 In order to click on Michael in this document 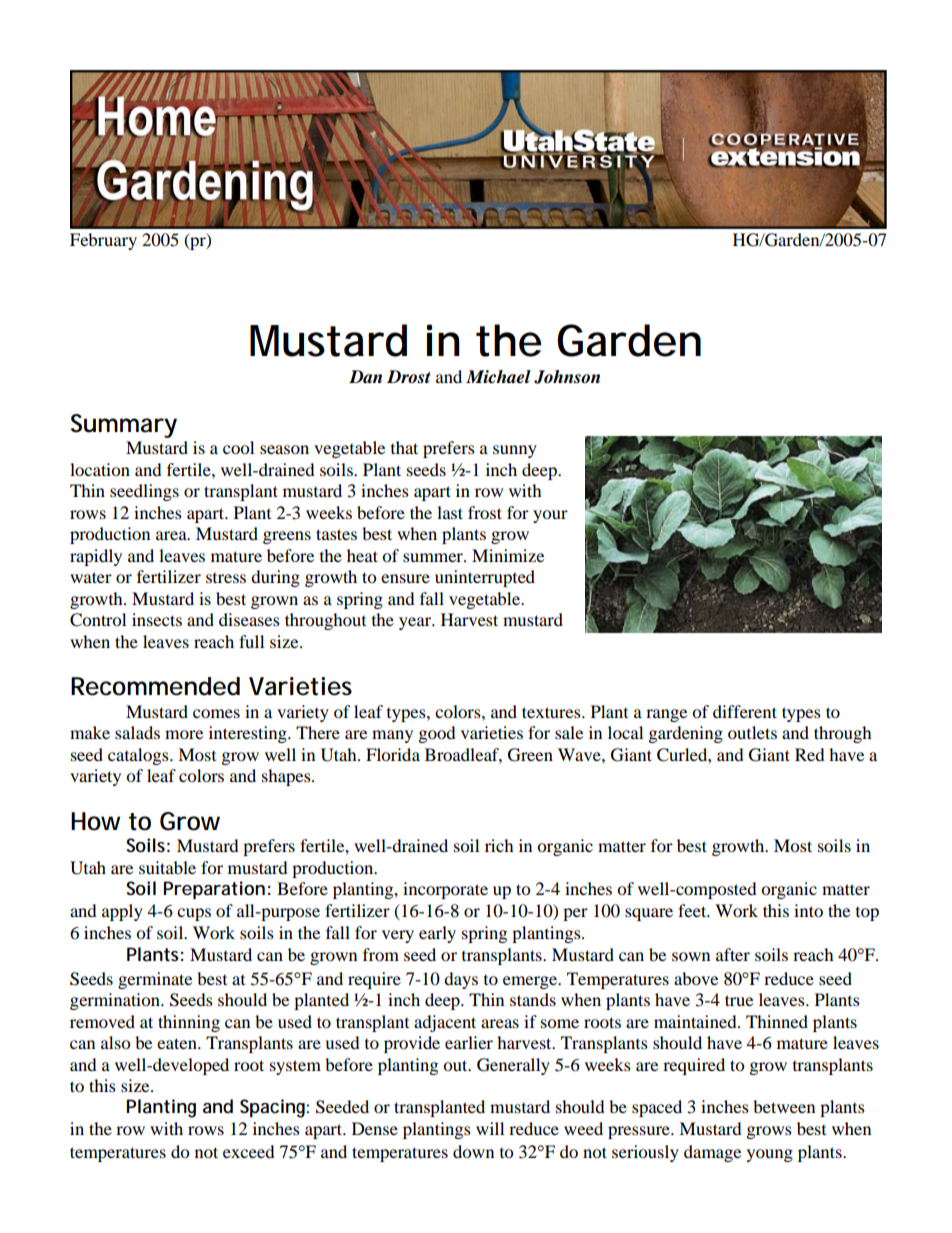, I will do `click(498, 377)`.
